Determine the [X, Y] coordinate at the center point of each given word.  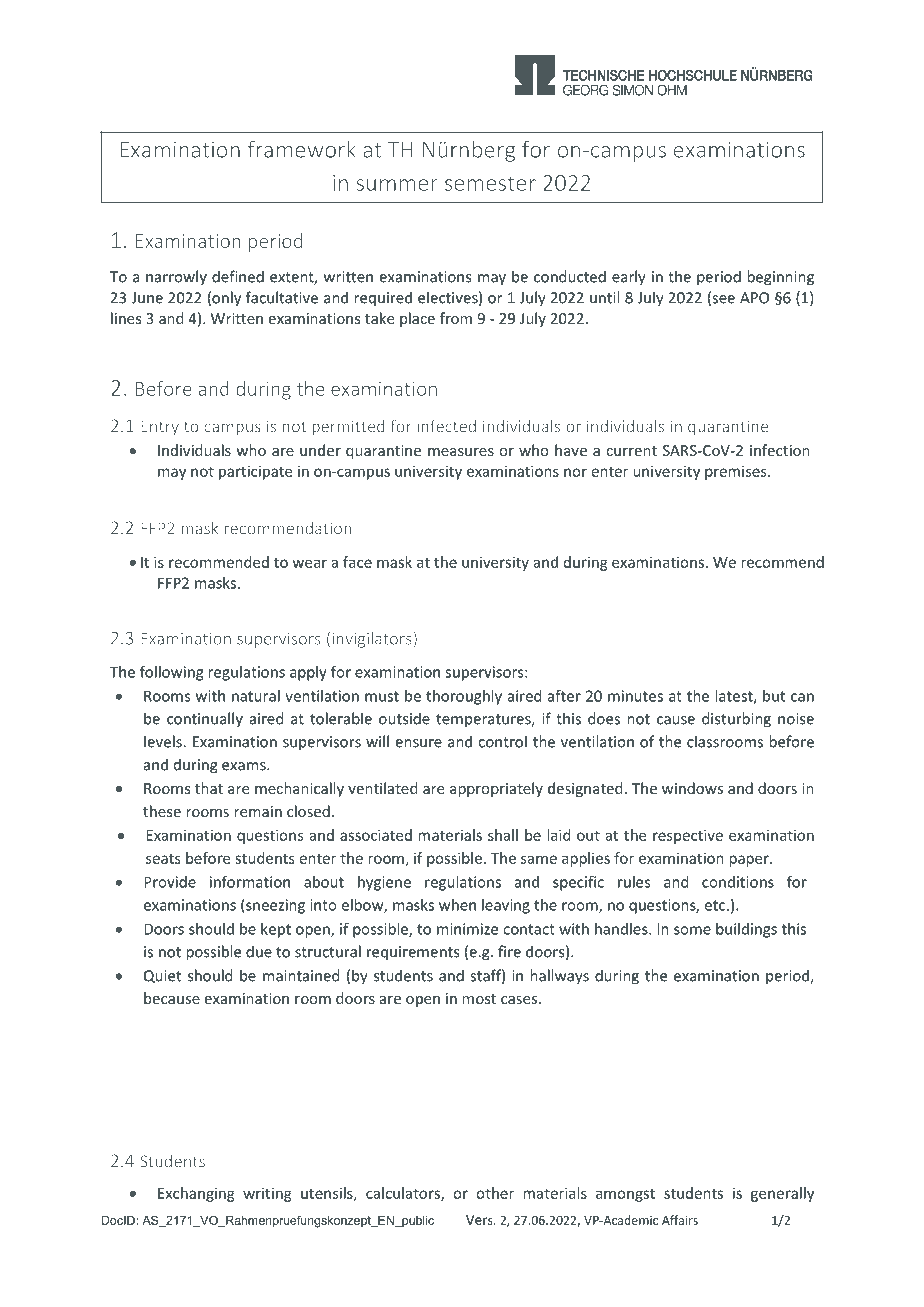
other [495, 1193]
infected [446, 426]
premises [737, 472]
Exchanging [196, 1194]
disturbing [736, 720]
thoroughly [464, 697]
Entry [160, 427]
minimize [467, 929]
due [259, 951]
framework [301, 149]
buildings [746, 930]
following [171, 673]
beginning [780, 278]
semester [490, 183]
